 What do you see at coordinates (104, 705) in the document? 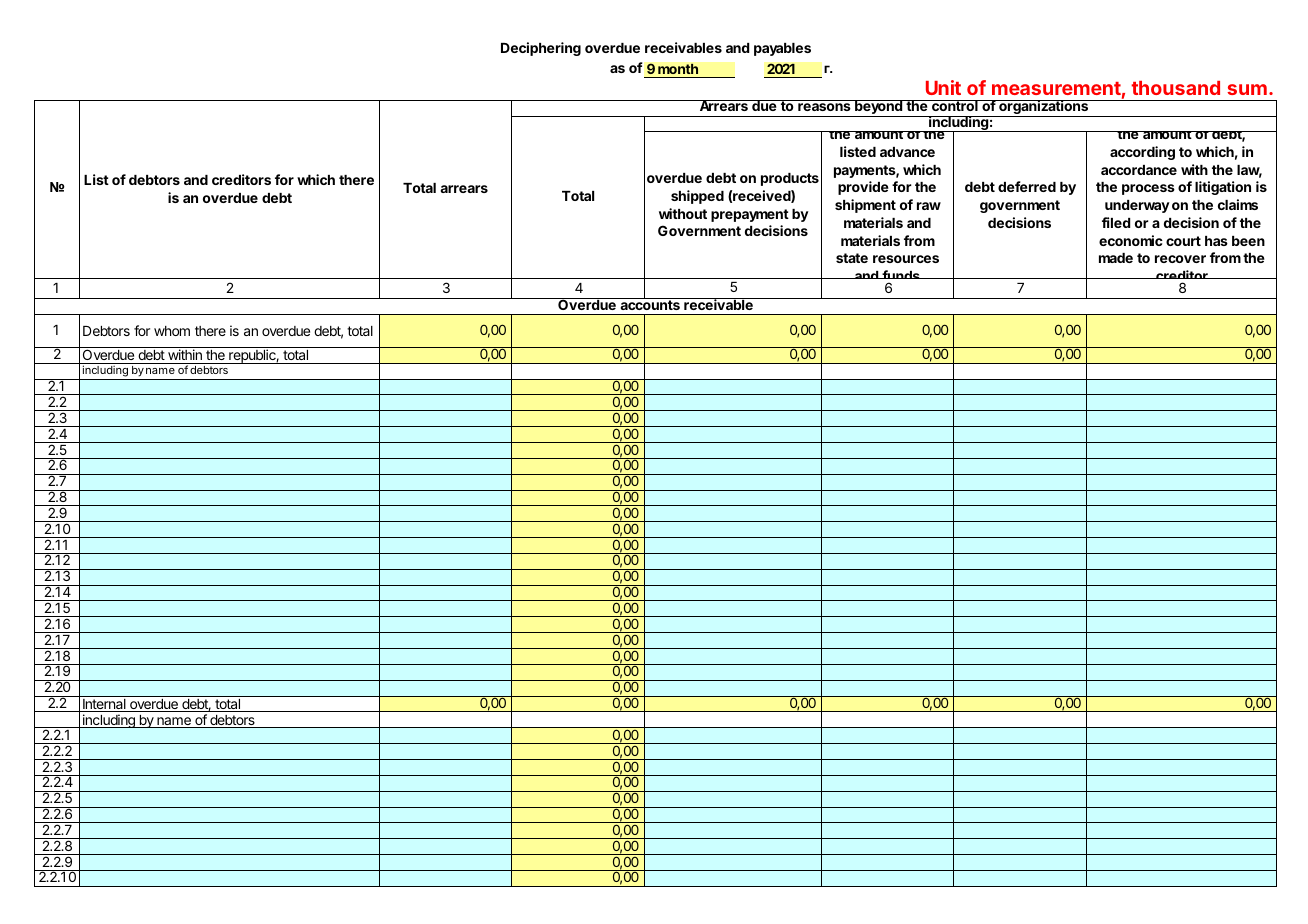
I see `Internal` at bounding box center [104, 705].
